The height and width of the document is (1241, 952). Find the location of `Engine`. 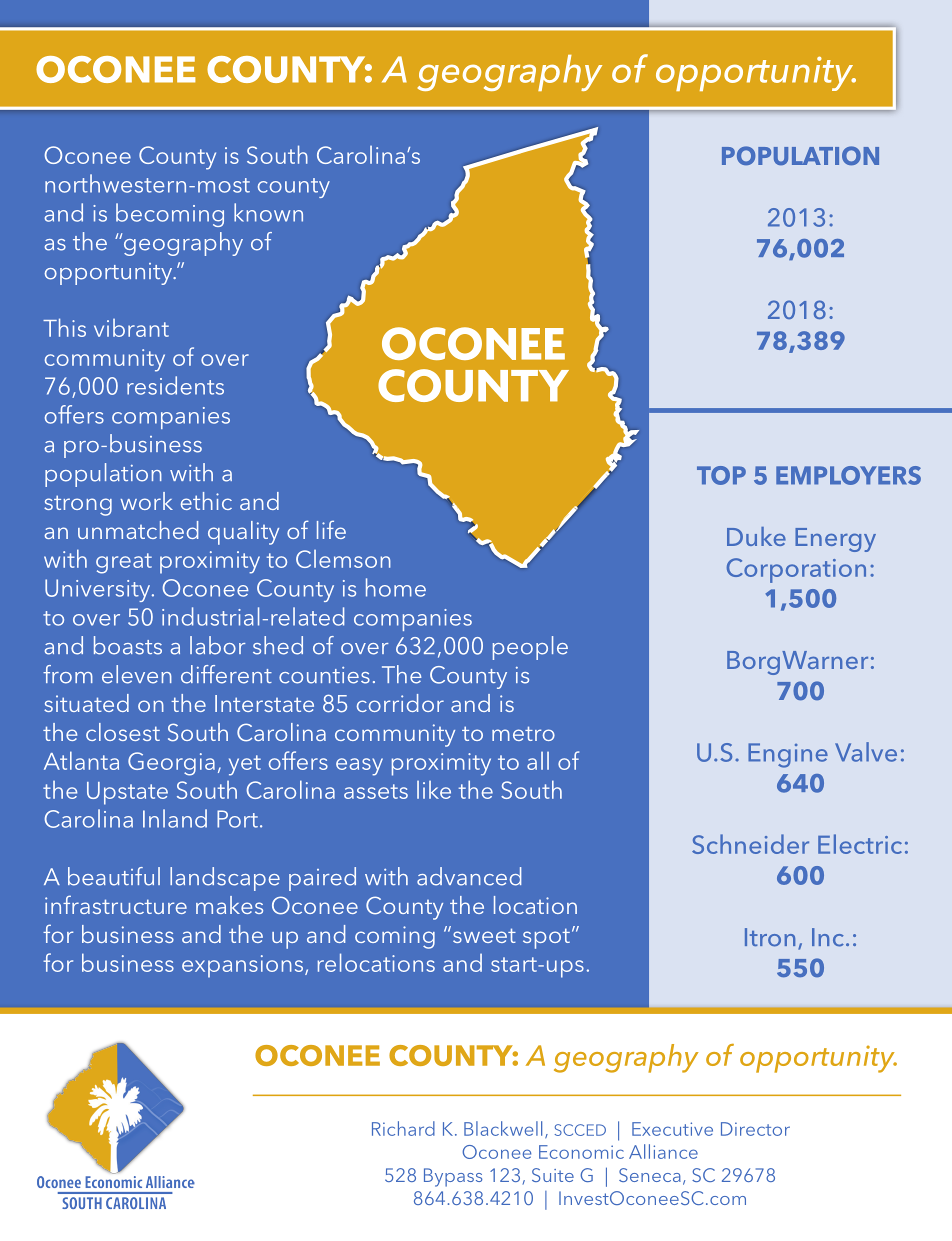

Engine is located at coordinates (788, 755).
